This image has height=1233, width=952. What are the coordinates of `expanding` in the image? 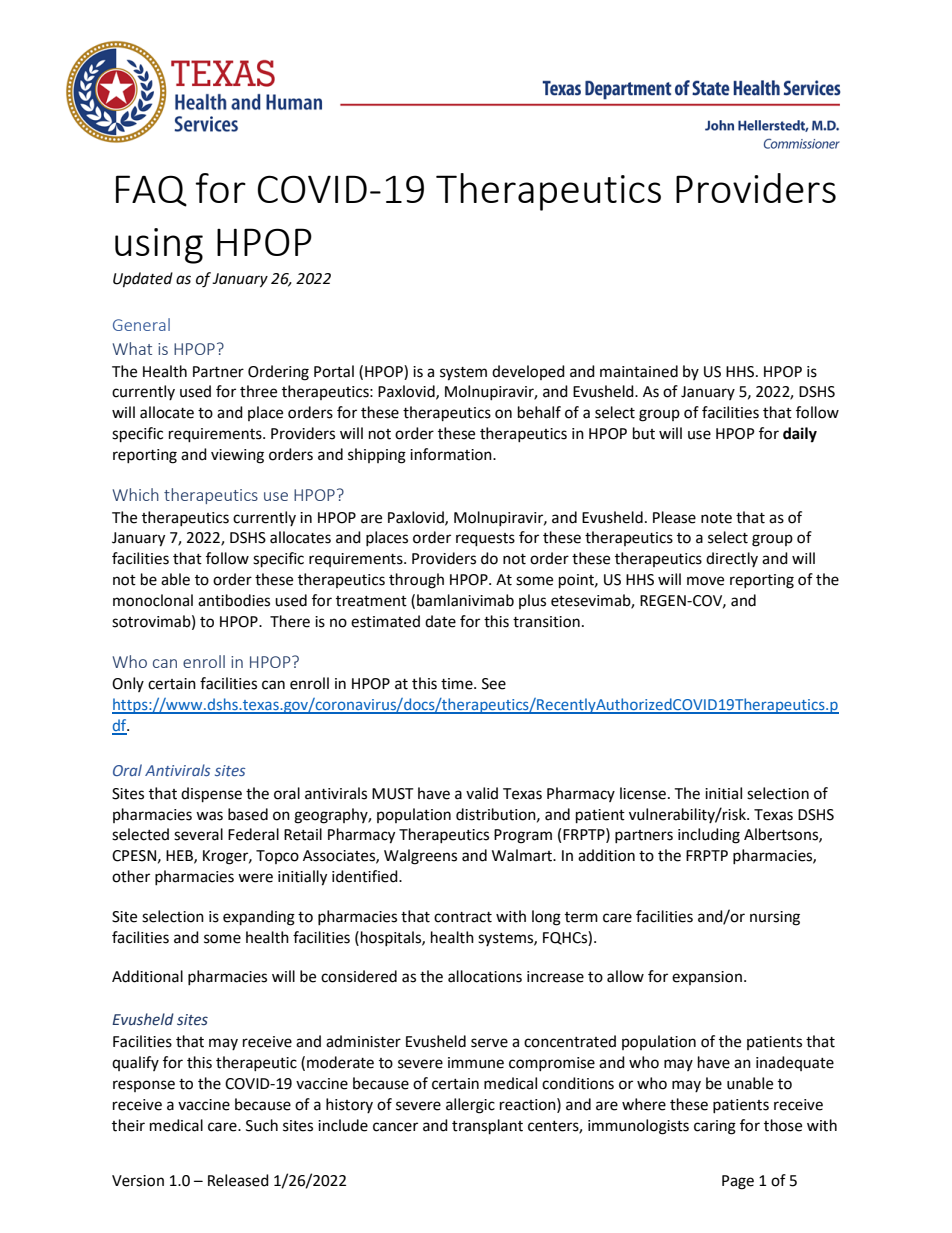 It's located at (259, 918).
